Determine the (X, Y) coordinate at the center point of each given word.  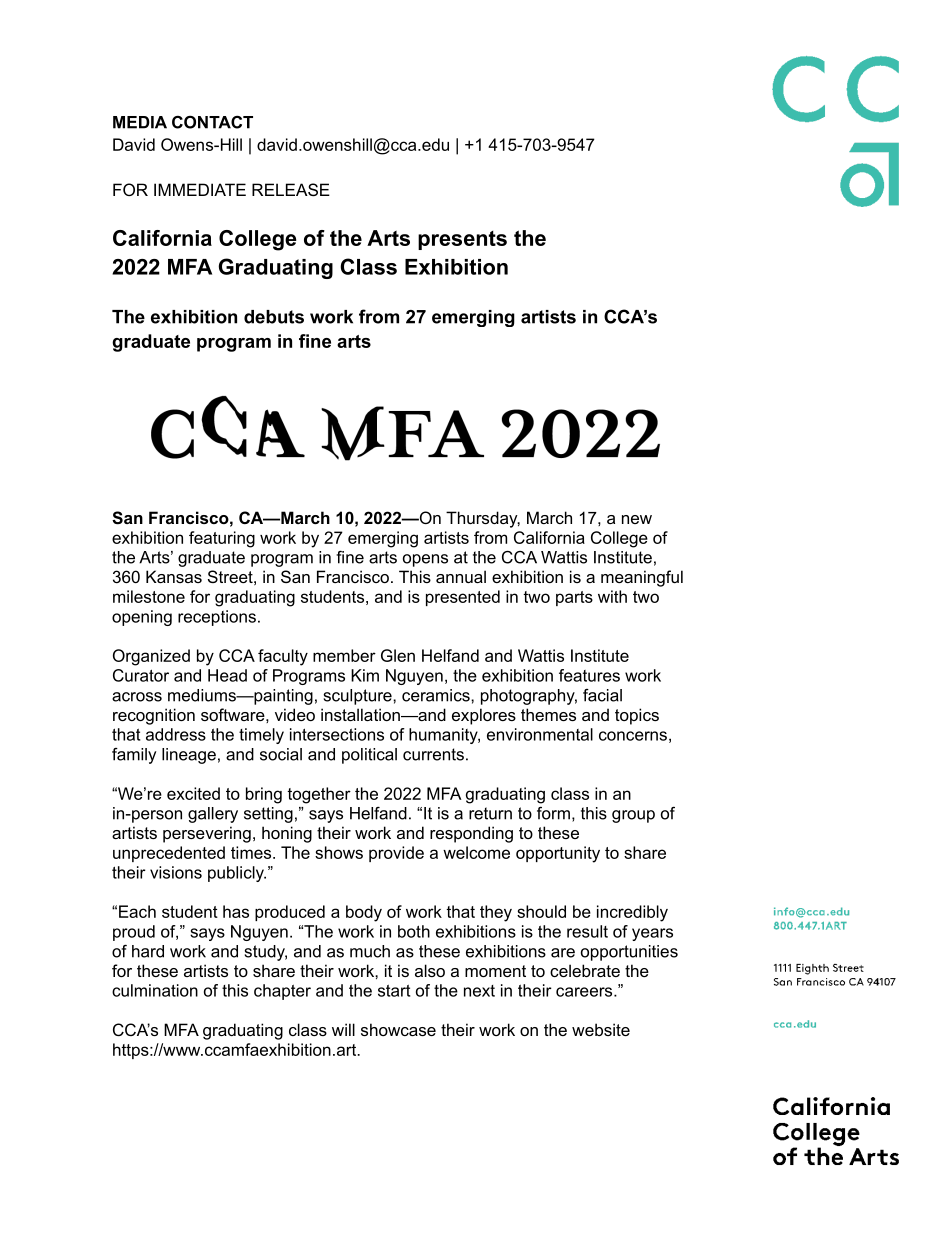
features (589, 675)
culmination (155, 990)
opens (425, 560)
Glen (398, 655)
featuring (222, 539)
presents (462, 240)
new (637, 519)
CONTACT (212, 122)
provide (396, 854)
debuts (274, 317)
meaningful (642, 578)
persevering (207, 834)
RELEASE (291, 189)
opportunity (558, 854)
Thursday (483, 519)
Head (227, 675)
